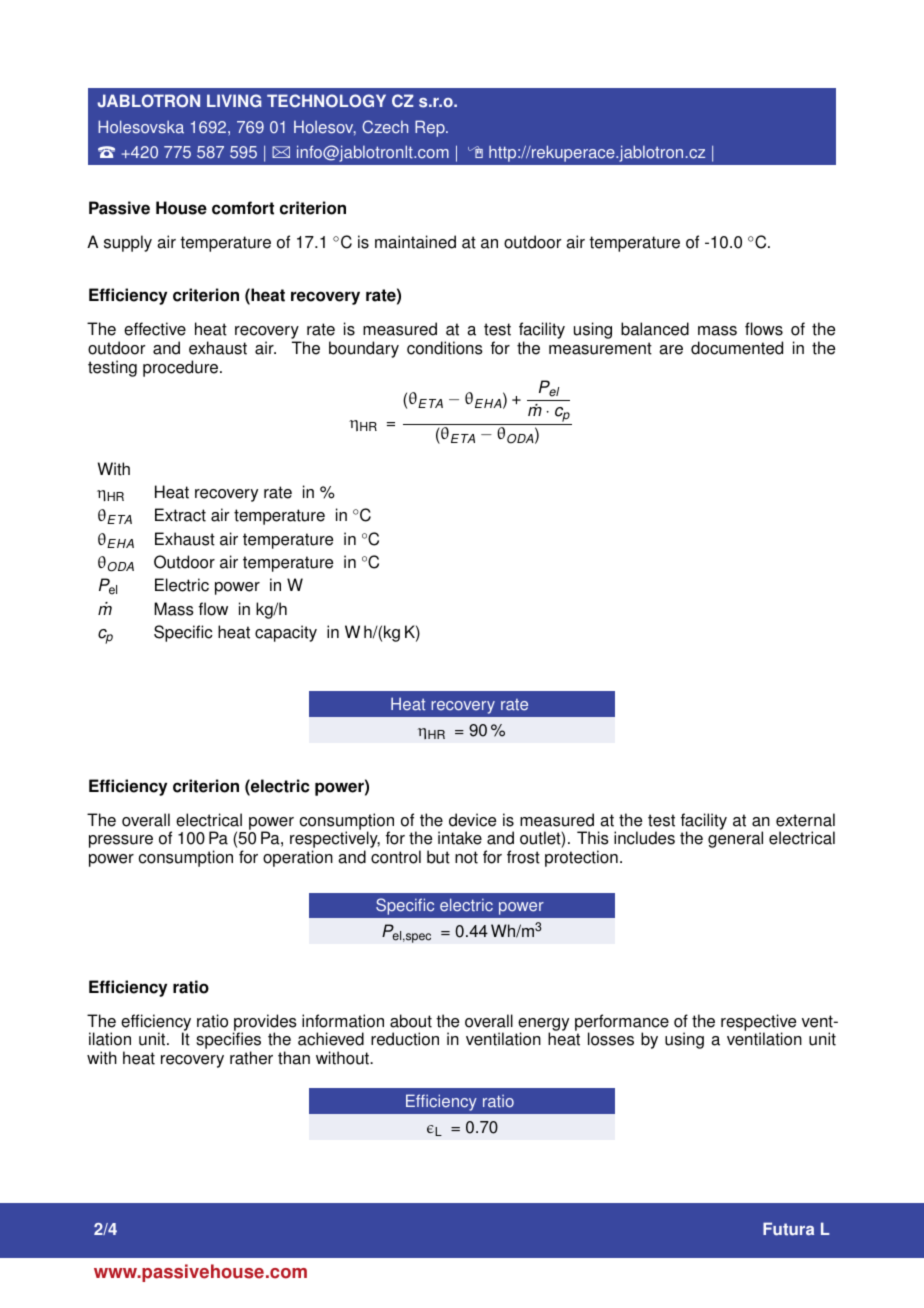  I want to click on device, so click(472, 820).
